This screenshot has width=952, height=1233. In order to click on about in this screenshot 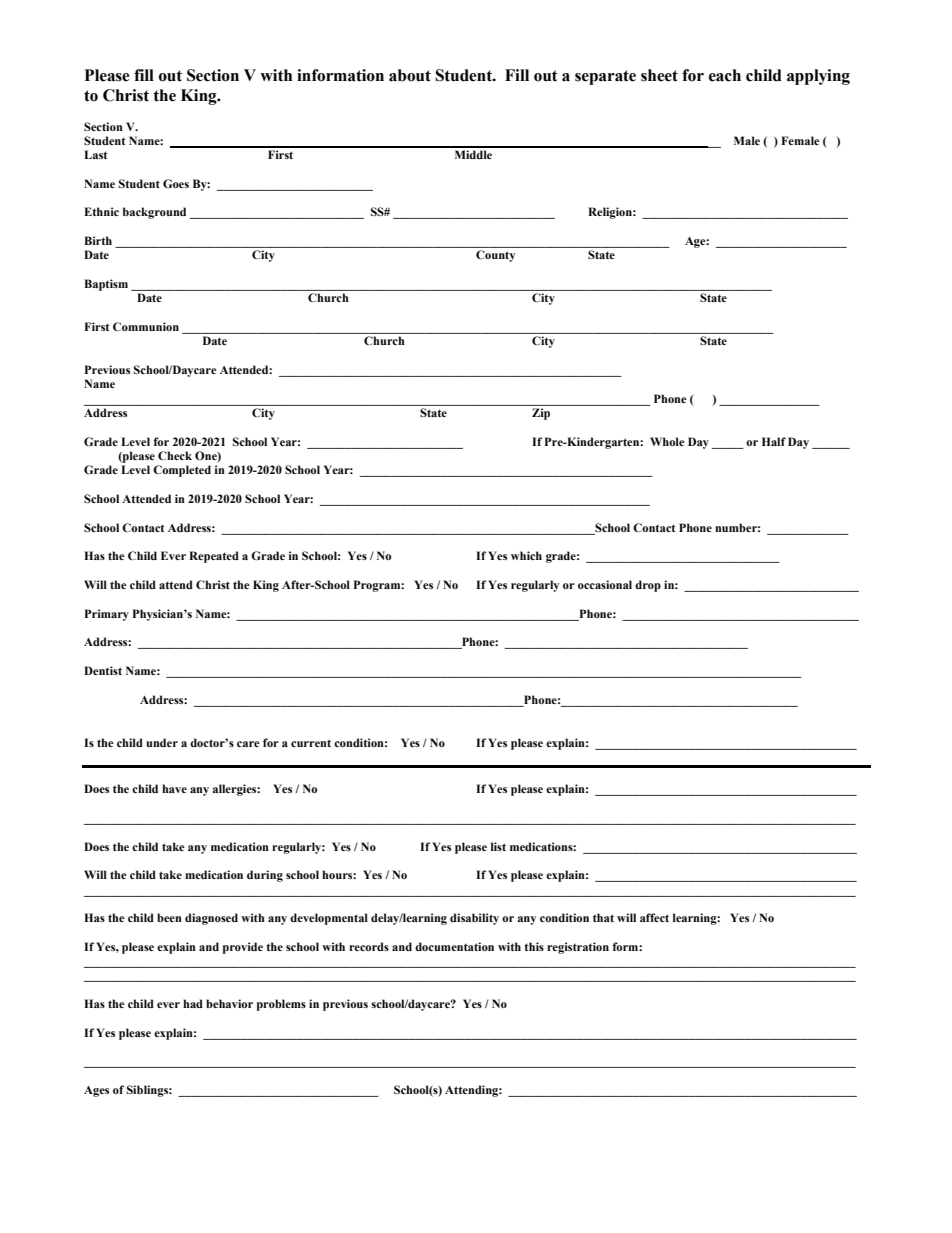, I will do `click(410, 75)`.
